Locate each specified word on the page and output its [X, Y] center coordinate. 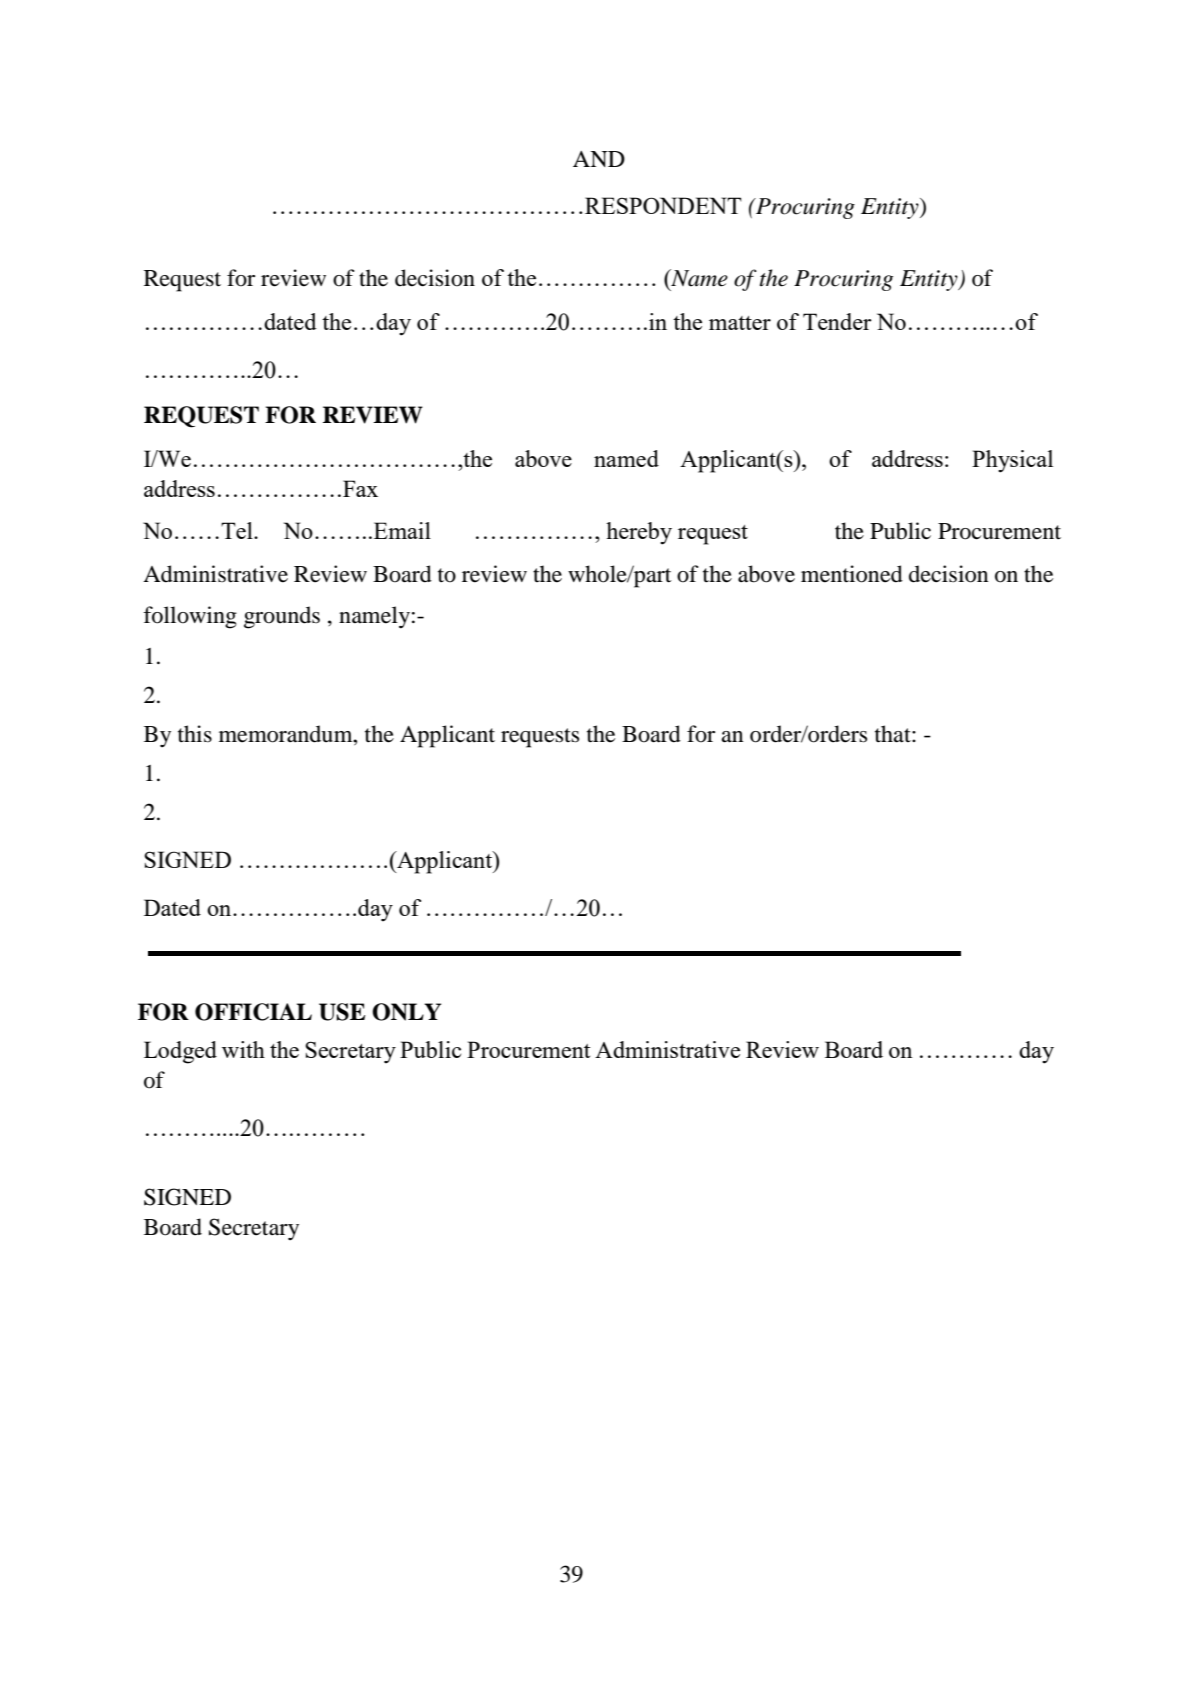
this [195, 734]
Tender [837, 321]
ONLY [406, 1012]
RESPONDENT [663, 205]
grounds [282, 617]
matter [740, 323]
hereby [639, 533]
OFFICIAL [253, 1012]
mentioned [852, 574]
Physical [1012, 461]
